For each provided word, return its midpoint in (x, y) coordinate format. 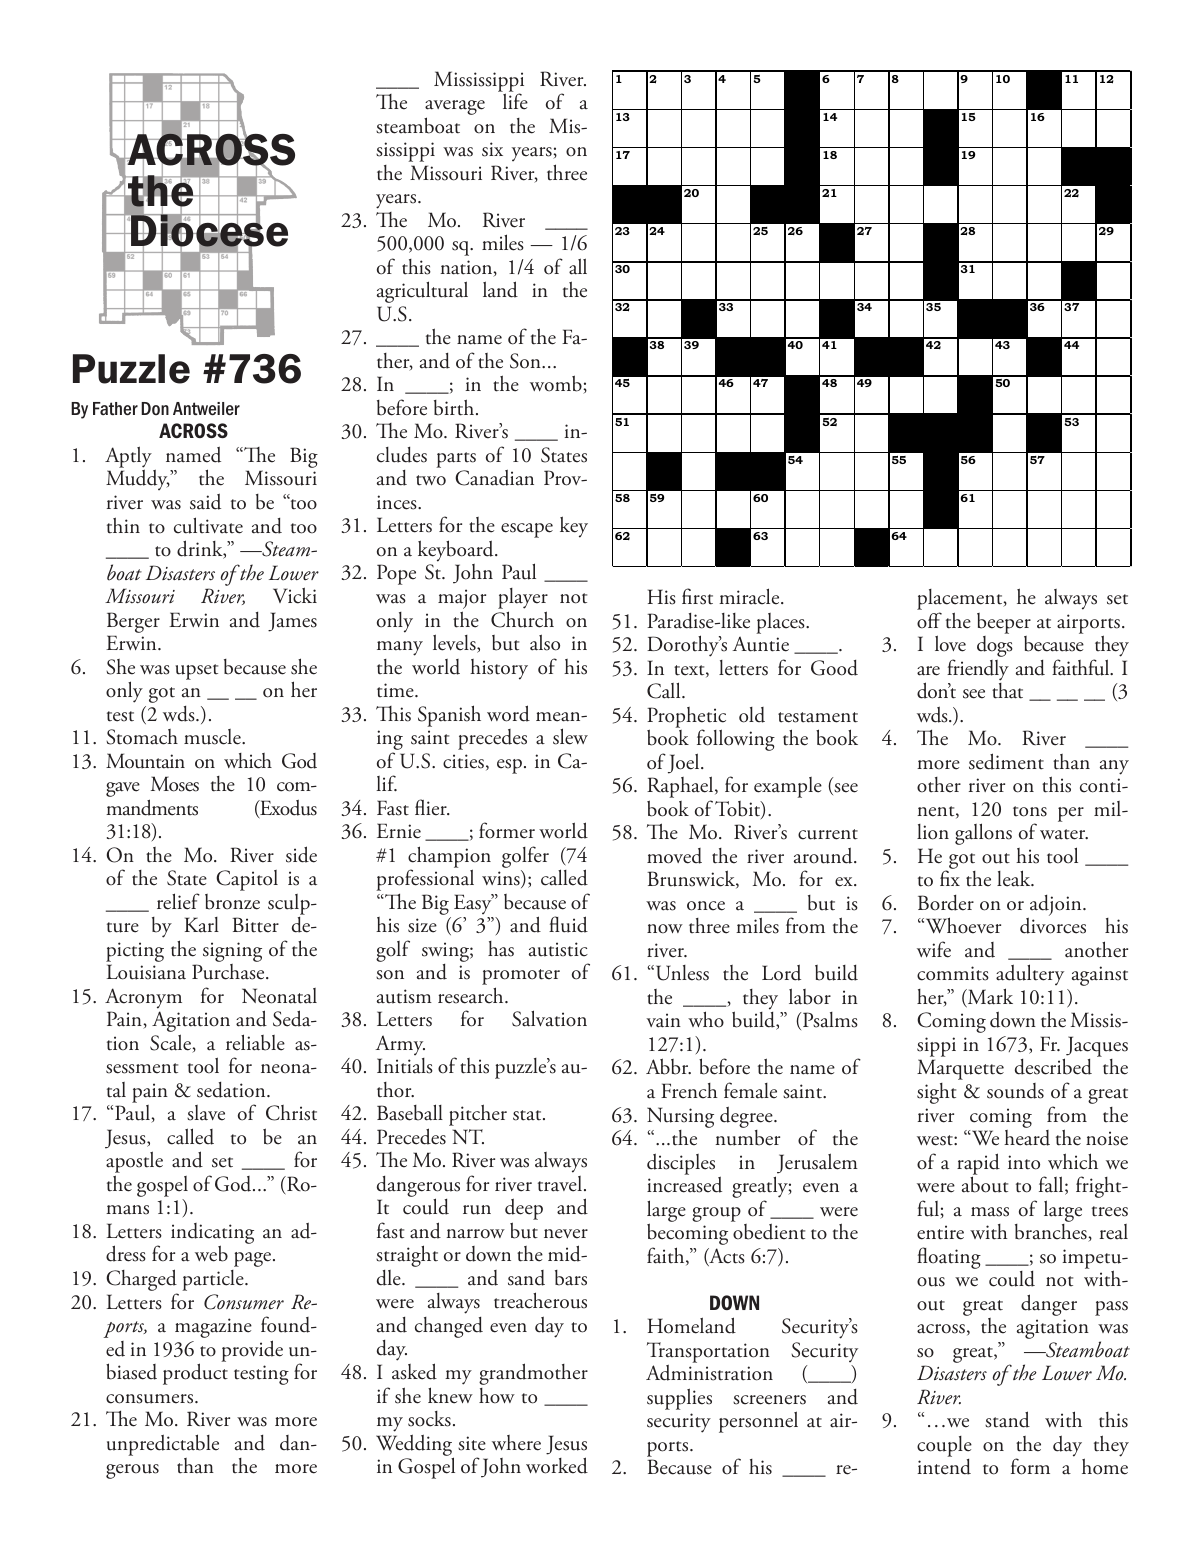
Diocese (209, 231)
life (515, 101)
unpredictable (163, 1445)
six (492, 149)
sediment (1006, 761)
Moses (175, 784)
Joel (685, 763)
